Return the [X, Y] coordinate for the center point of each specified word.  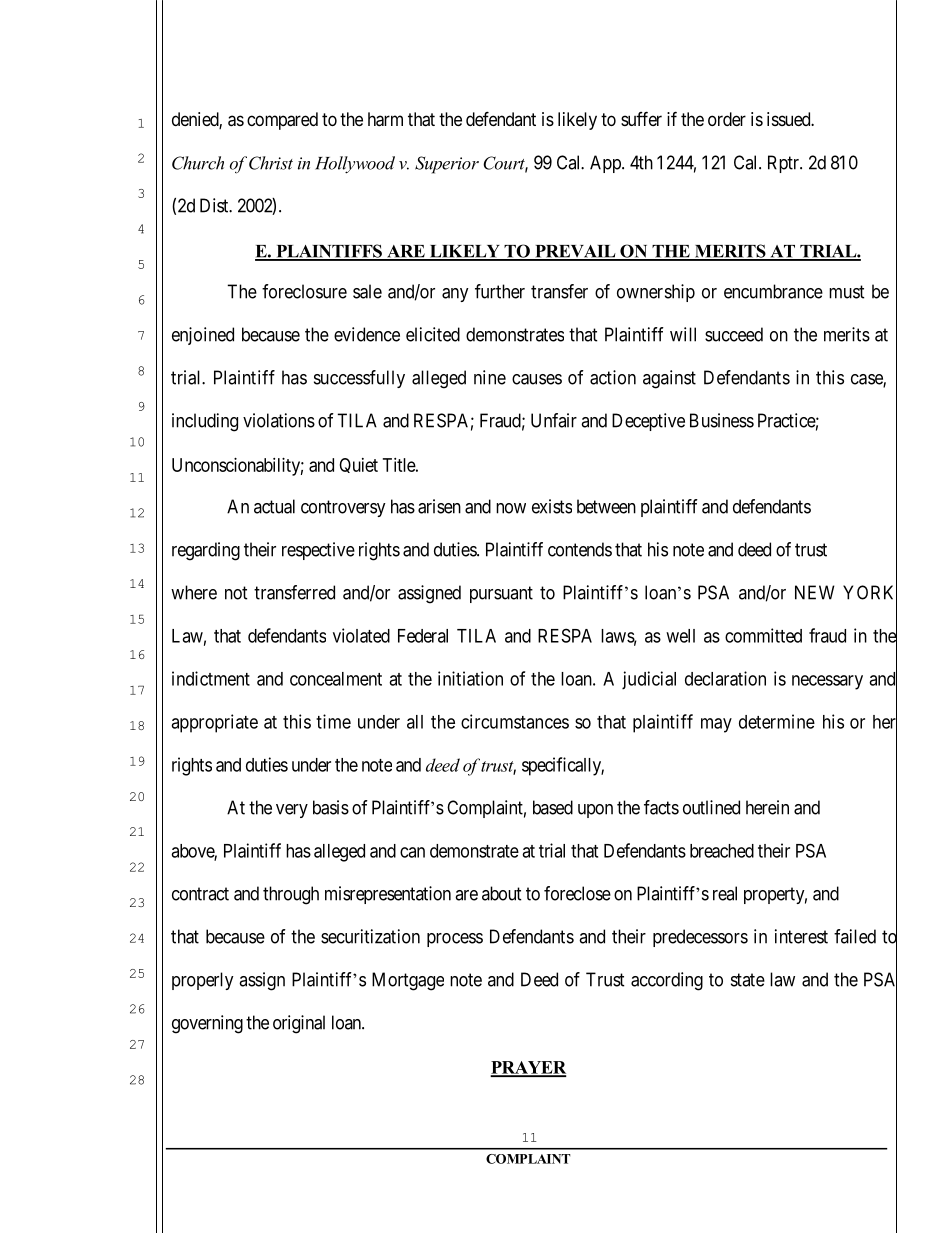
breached [722, 851]
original [299, 1024]
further [500, 291]
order [727, 119]
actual [274, 506]
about [502, 893]
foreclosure [304, 291]
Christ [271, 163]
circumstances [515, 721]
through [291, 895]
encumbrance [773, 291]
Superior [447, 165]
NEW [815, 592]
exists [552, 506]
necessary [827, 682]
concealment [336, 679]
